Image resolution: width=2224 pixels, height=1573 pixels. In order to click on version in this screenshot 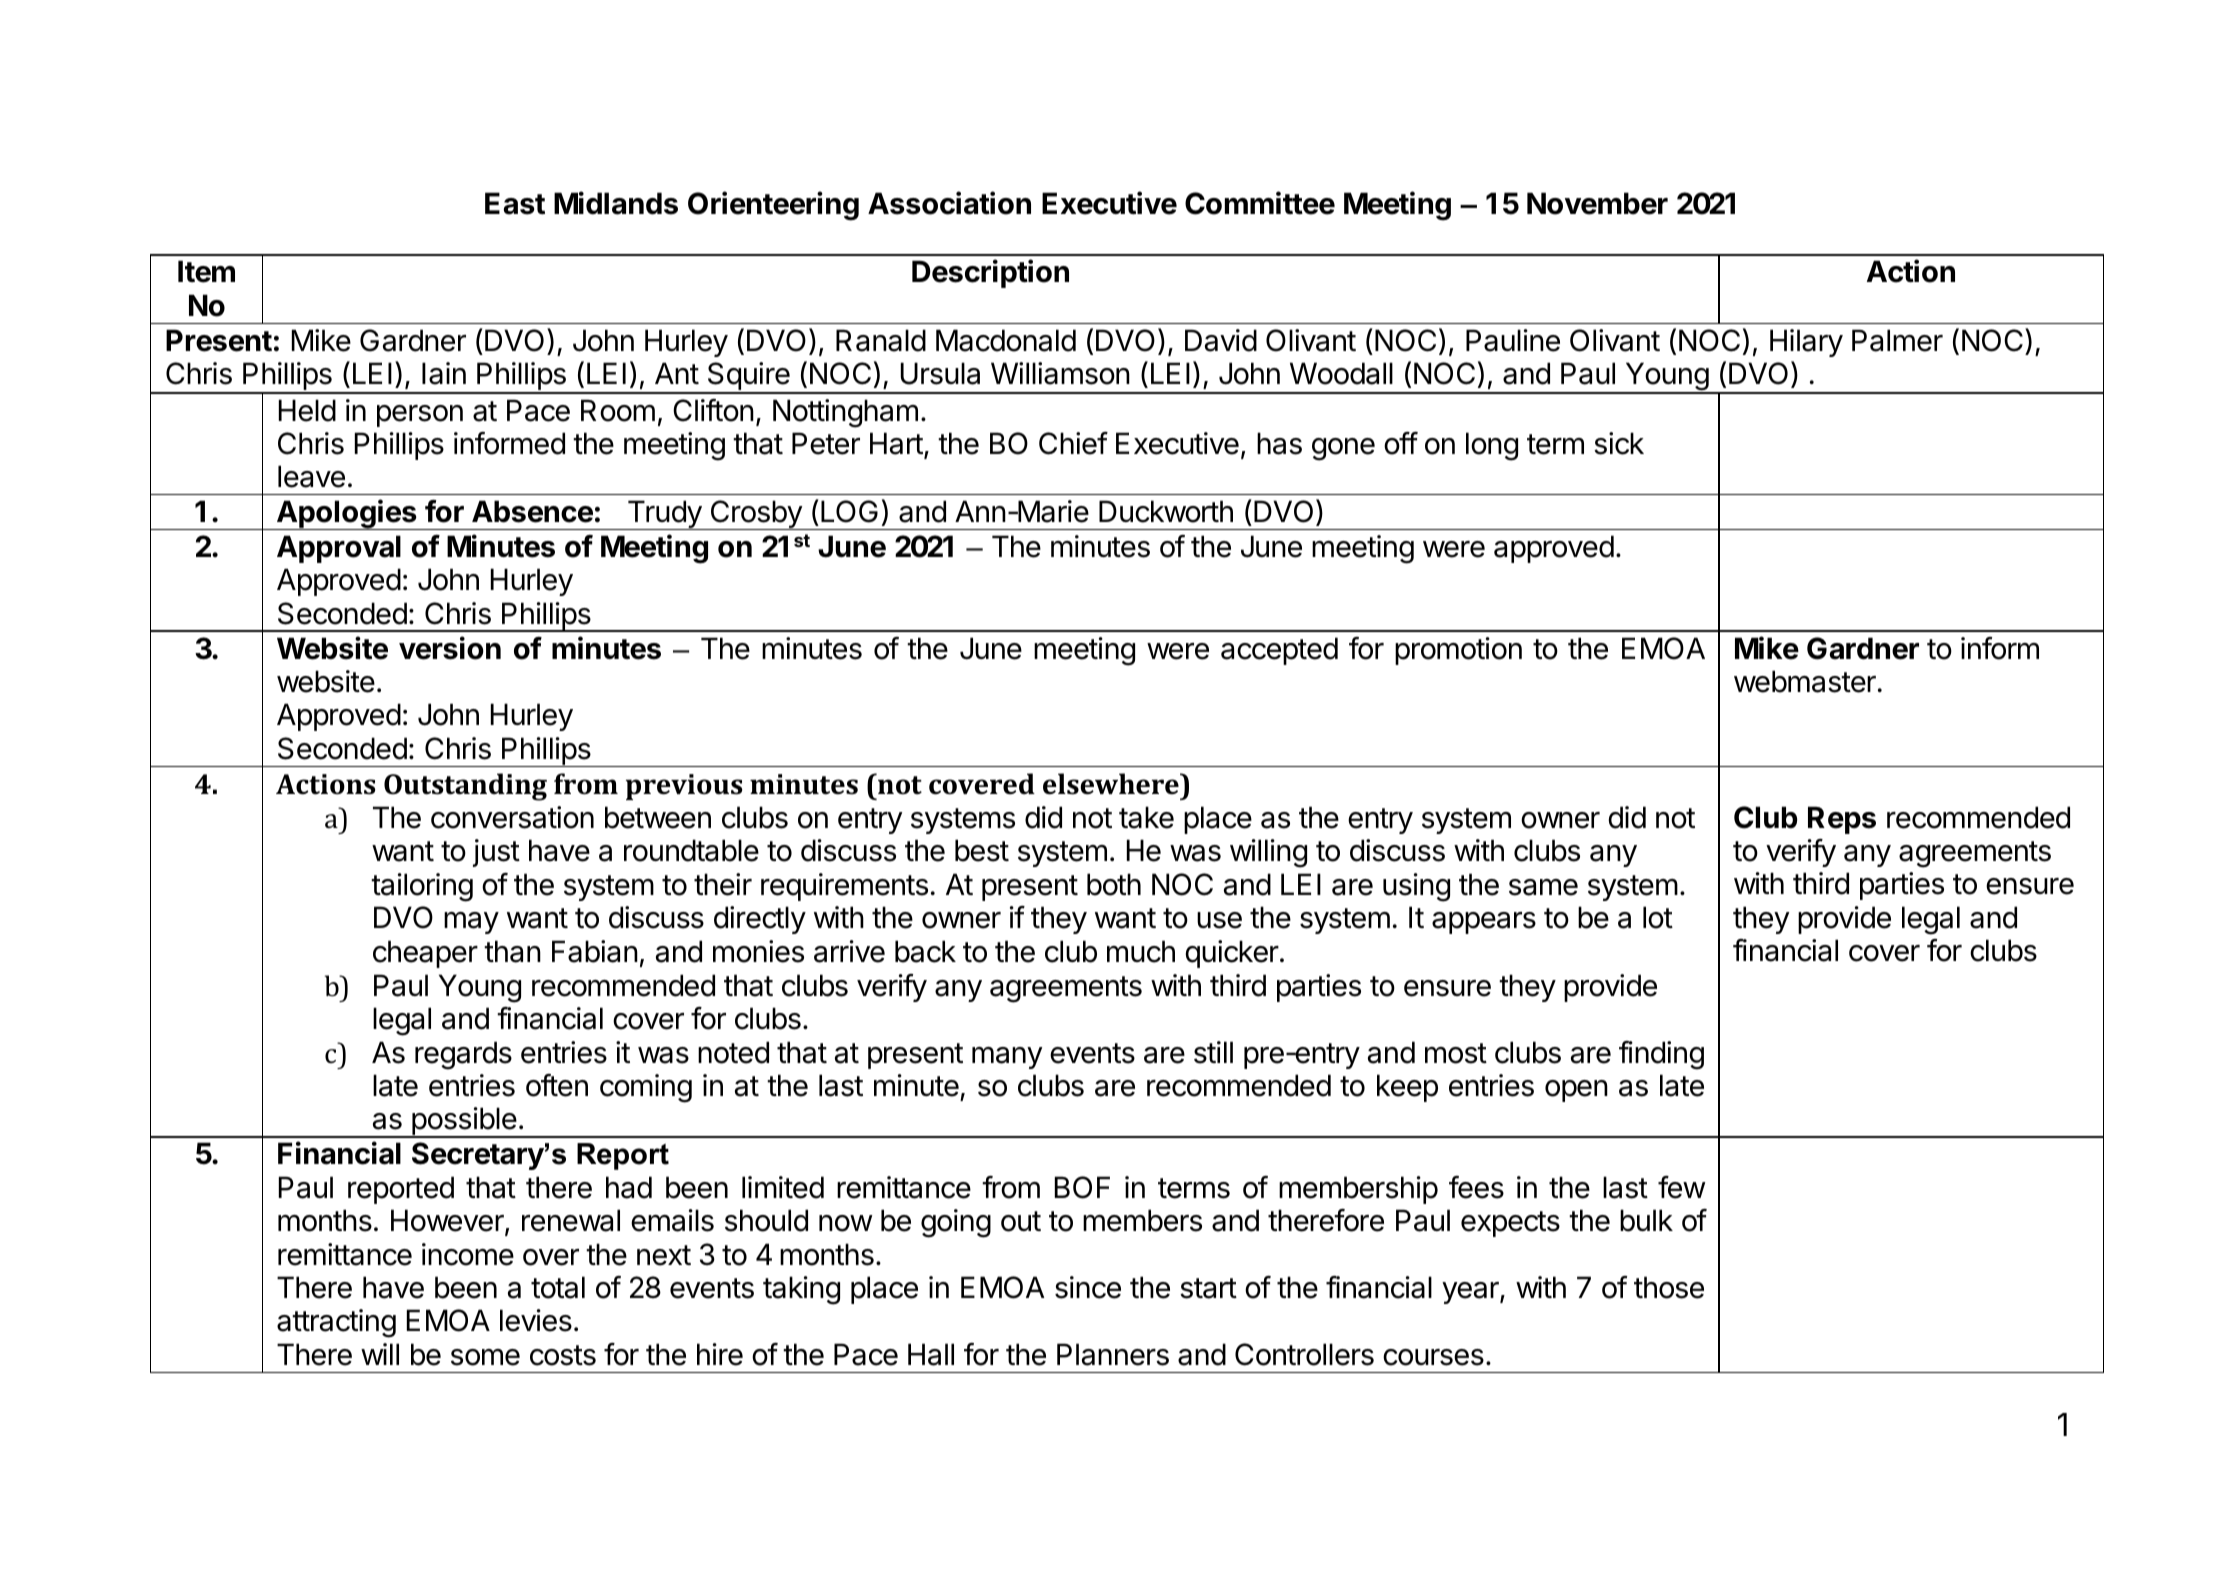, I will do `click(450, 648)`.
